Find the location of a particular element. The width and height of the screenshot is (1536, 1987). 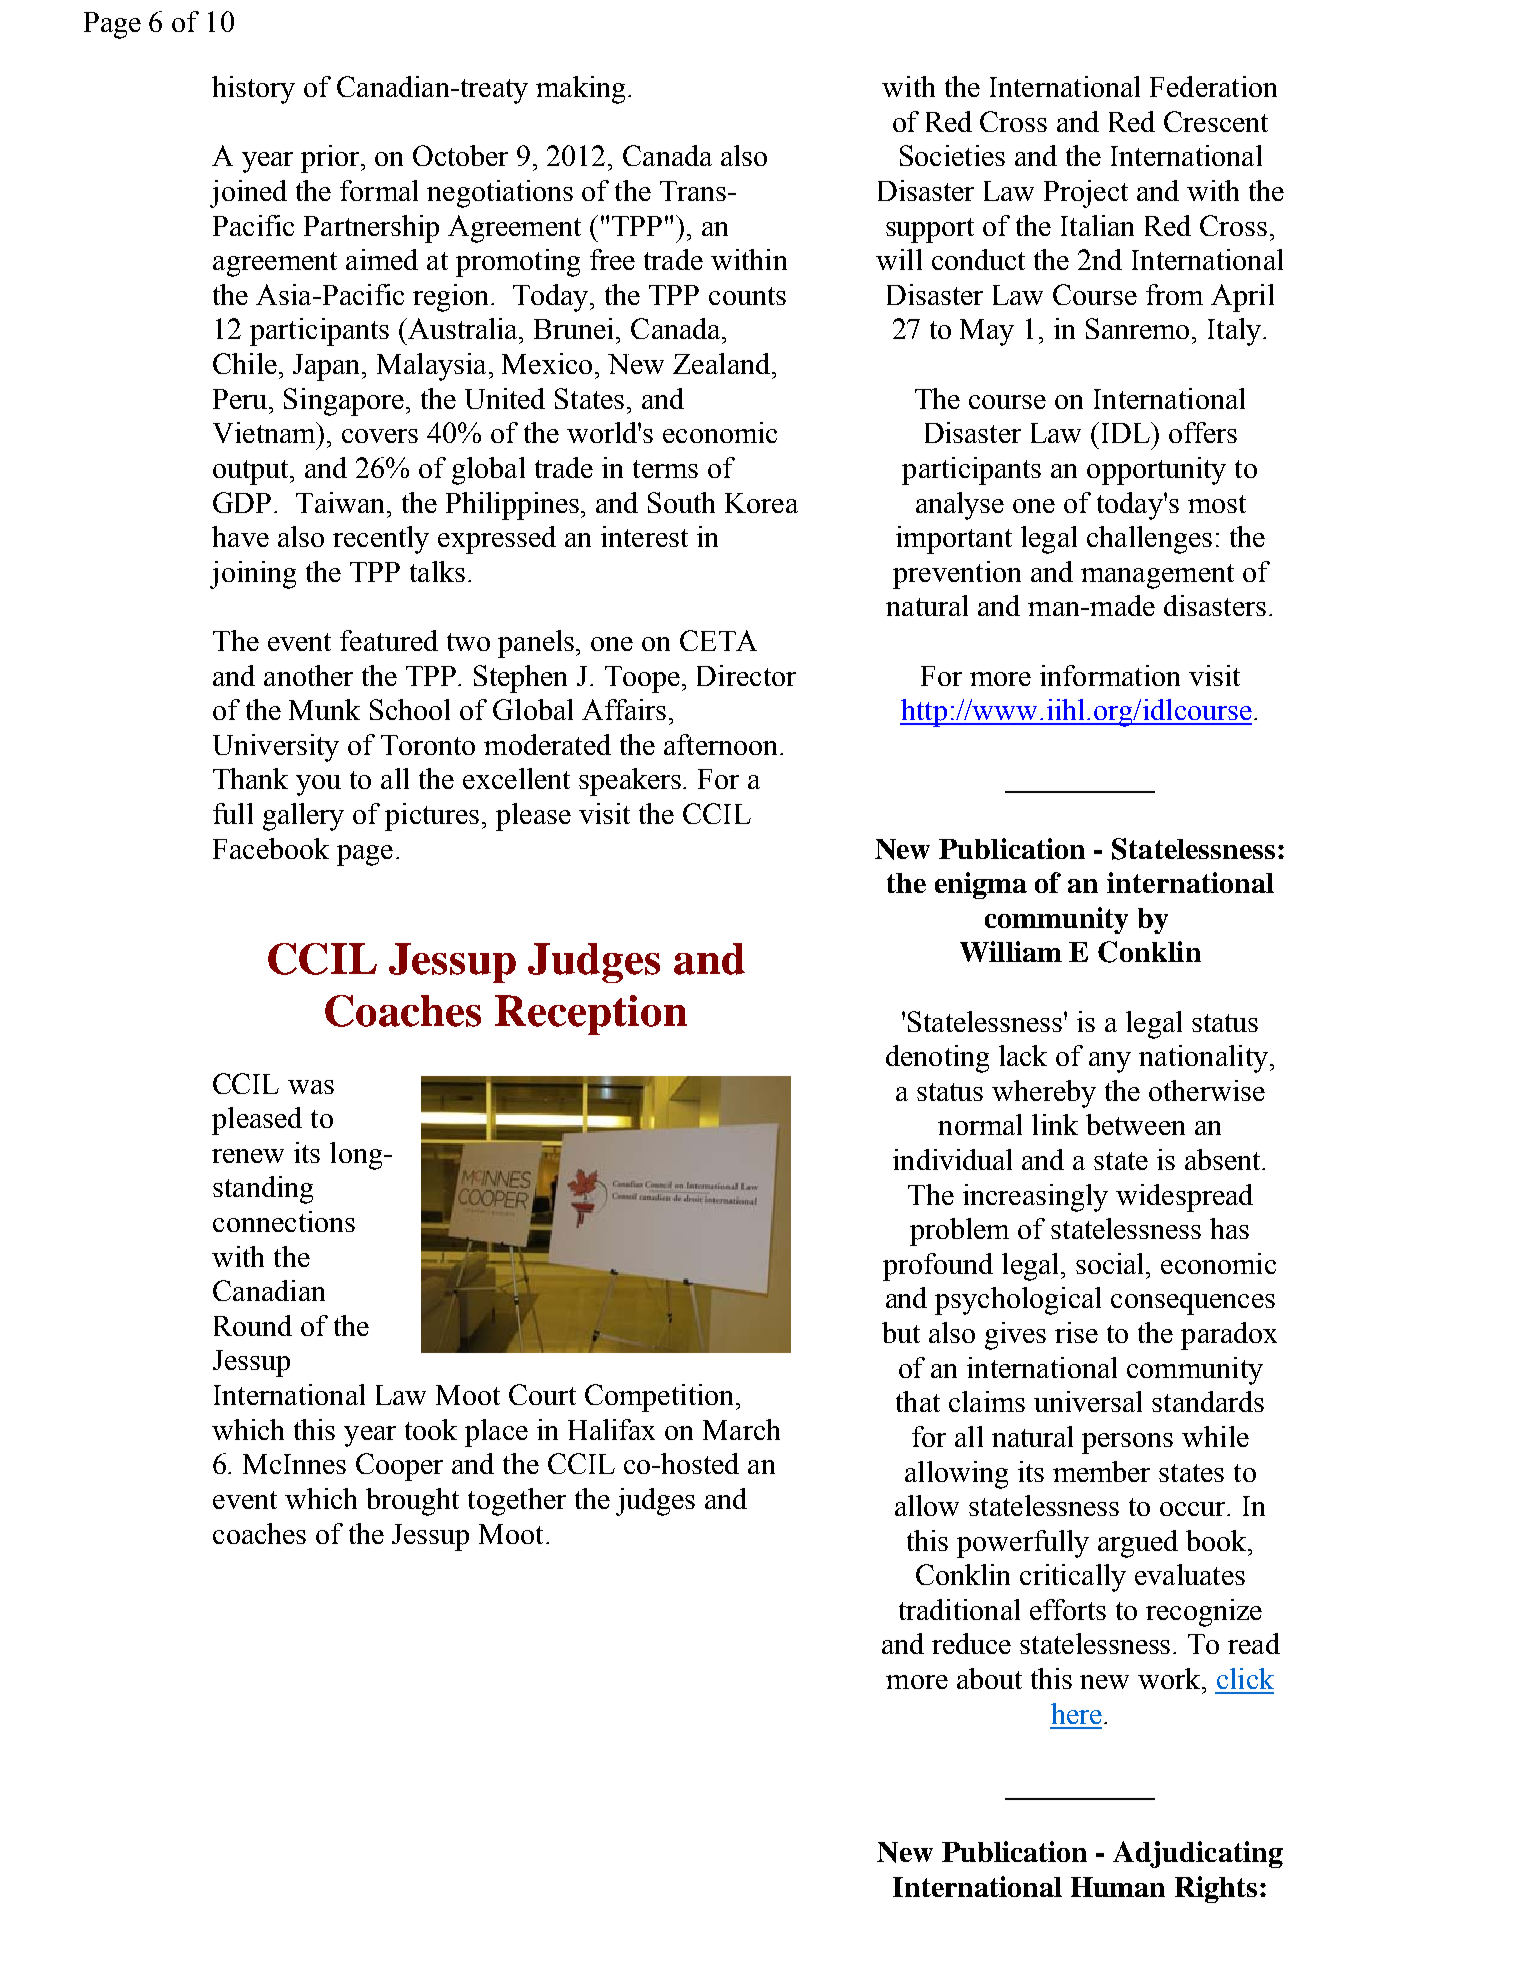

prior is located at coordinates (331, 159).
